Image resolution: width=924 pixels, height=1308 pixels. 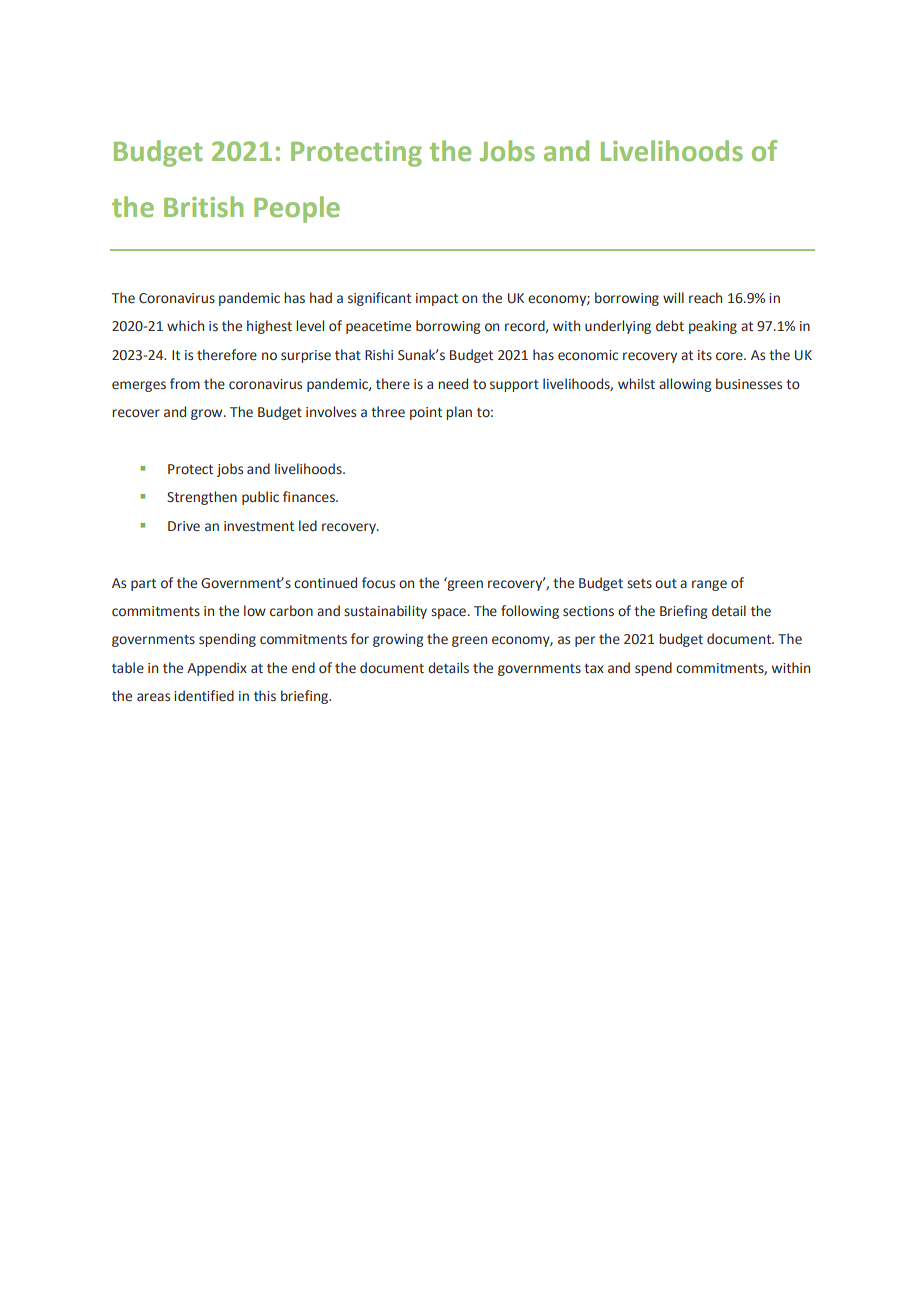 I want to click on will, so click(x=673, y=297).
